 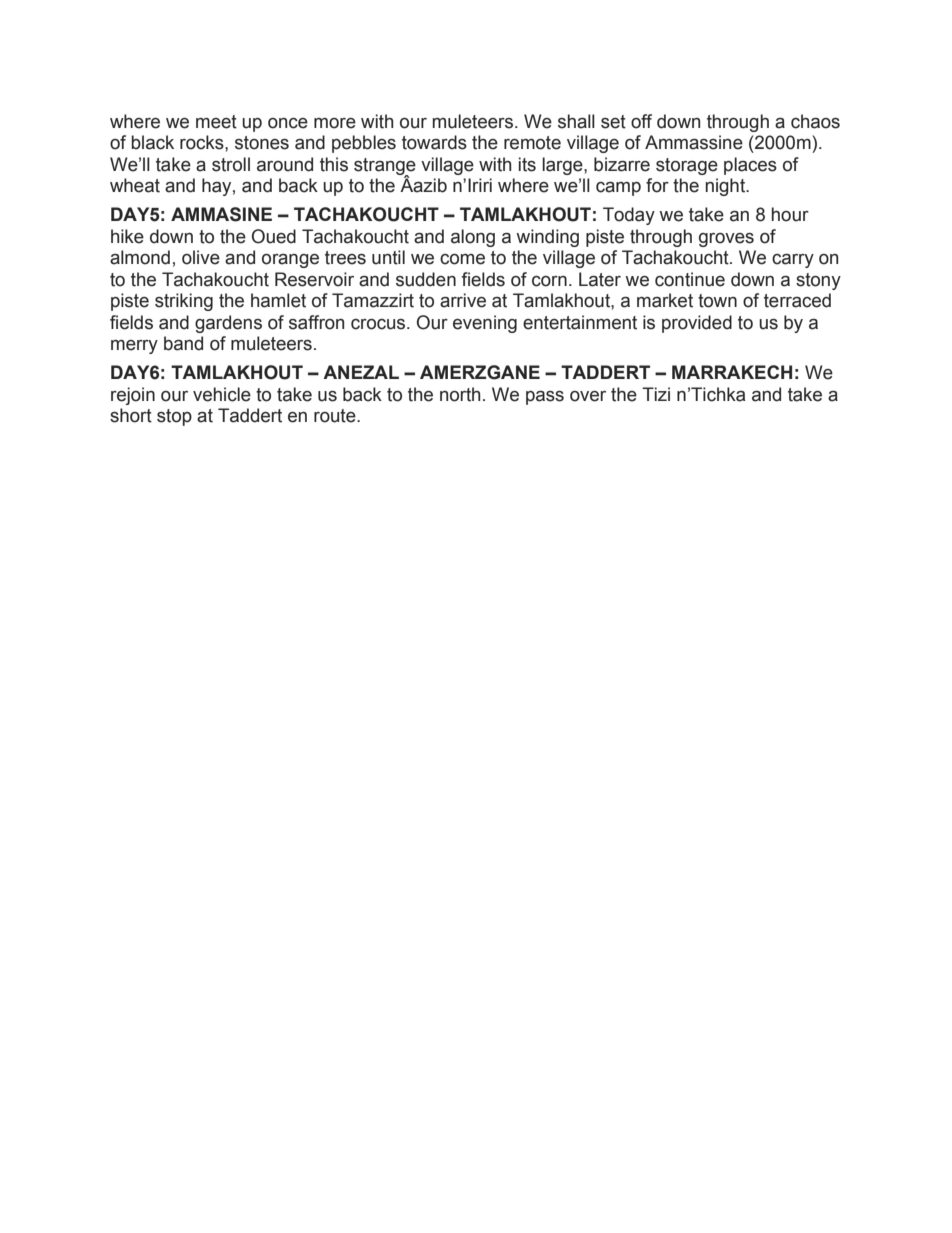 I want to click on towards, so click(x=434, y=142).
